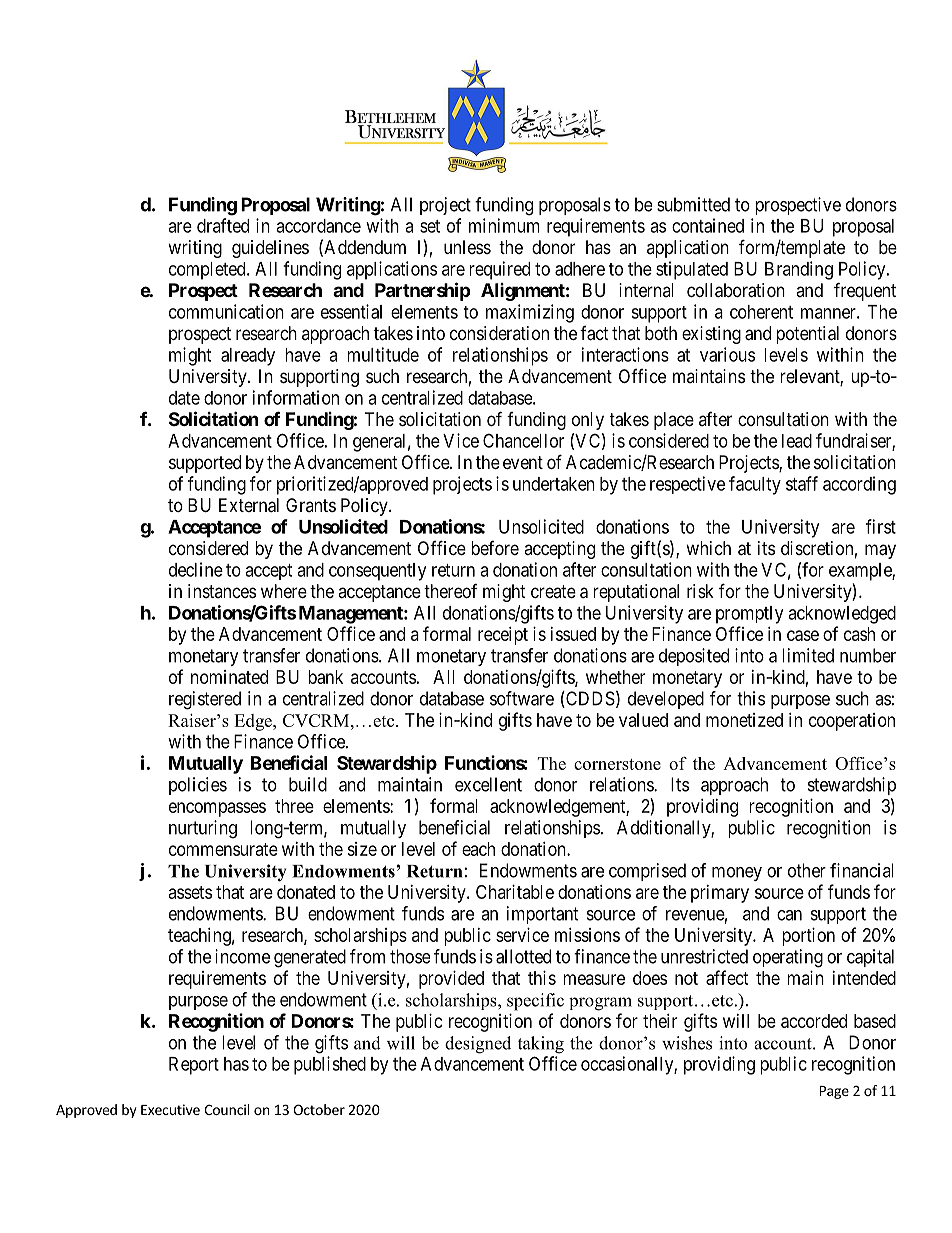  What do you see at coordinates (744, 720) in the document?
I see `monetized` at bounding box center [744, 720].
